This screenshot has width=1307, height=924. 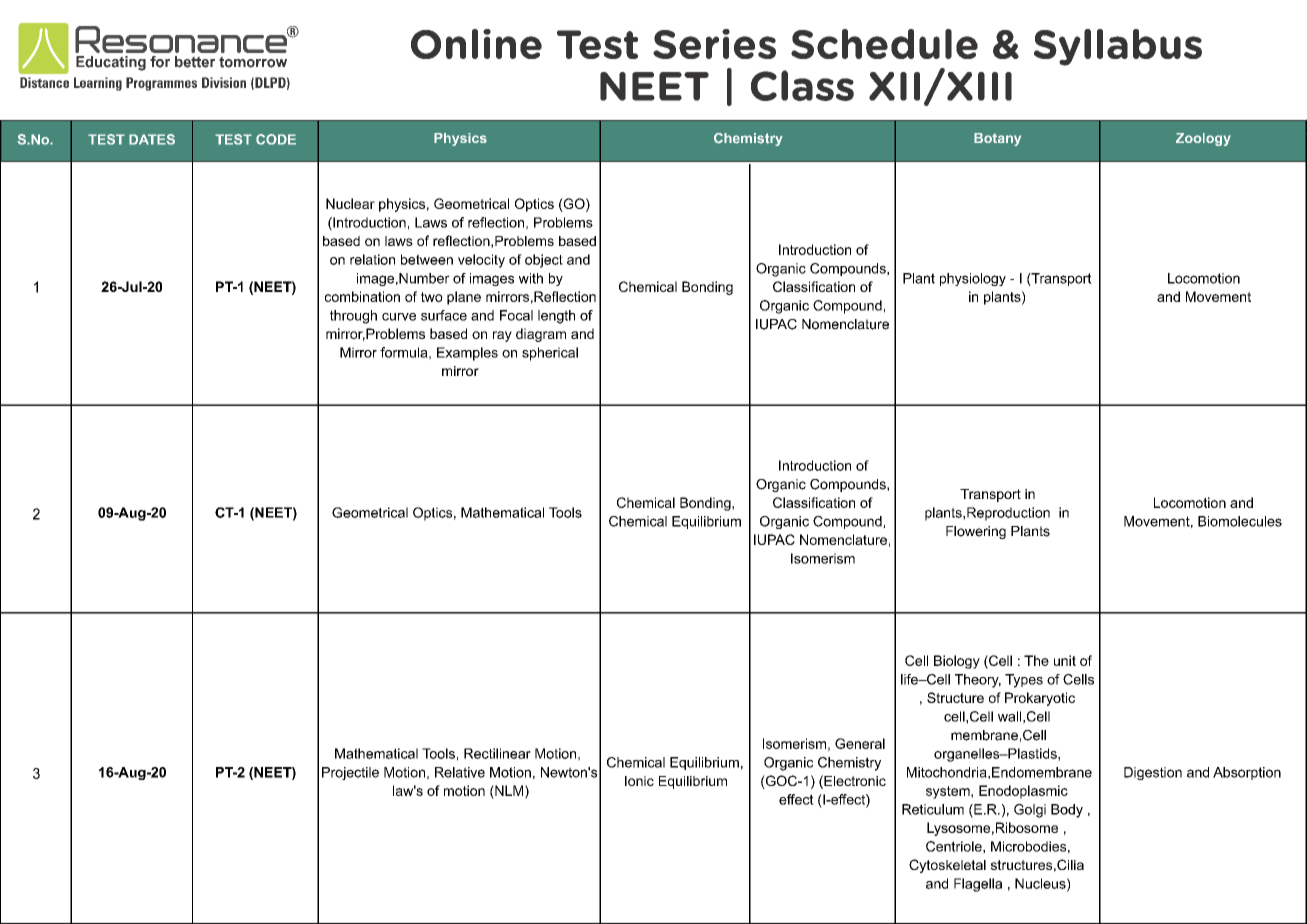 I want to click on Projectile, so click(x=350, y=773).
